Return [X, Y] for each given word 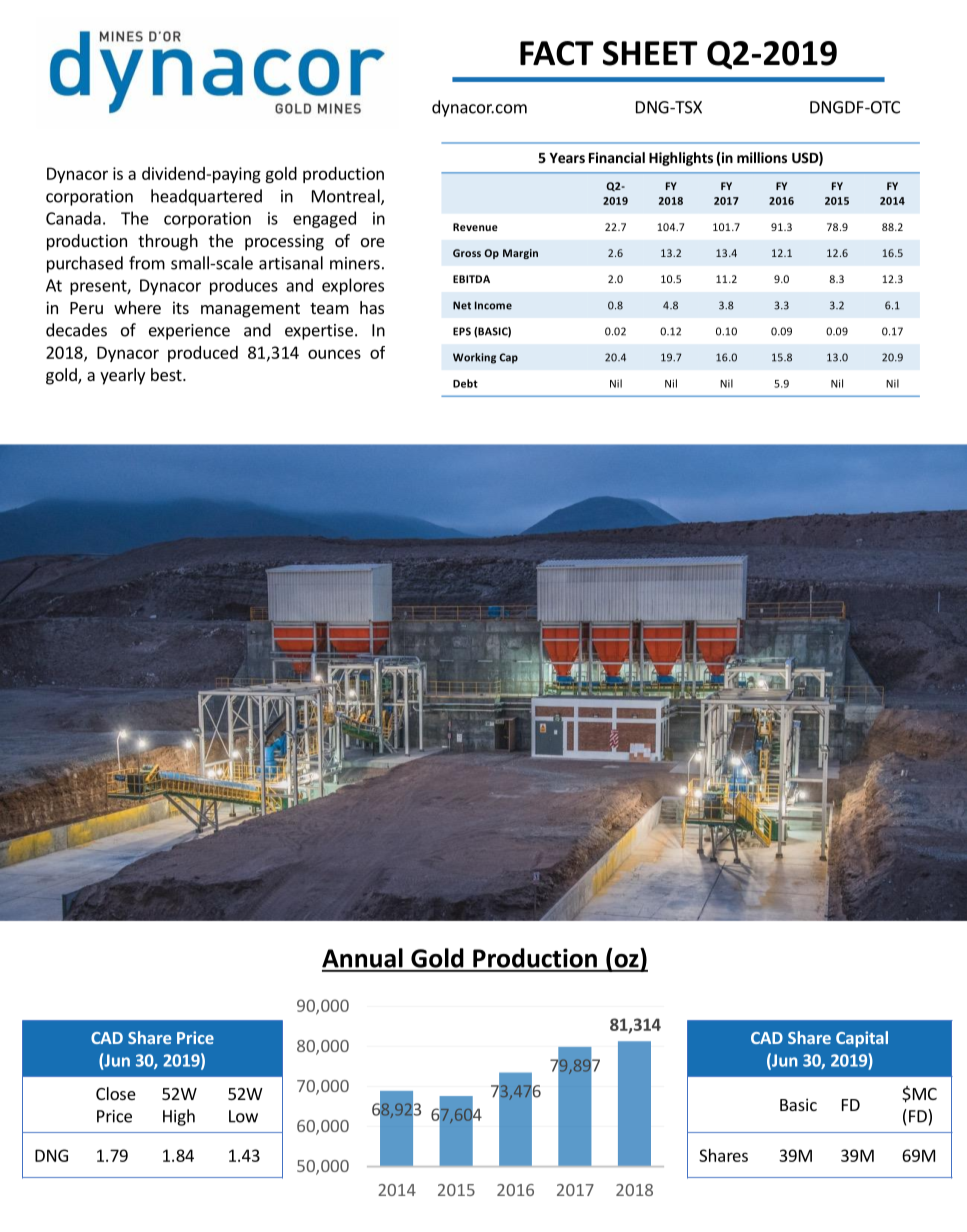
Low [243, 1116]
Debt [465, 383]
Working [474, 358]
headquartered [206, 197]
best [167, 374]
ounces [334, 354]
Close [116, 1093]
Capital [862, 1039]
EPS [462, 331]
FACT [557, 53]
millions [762, 157]
